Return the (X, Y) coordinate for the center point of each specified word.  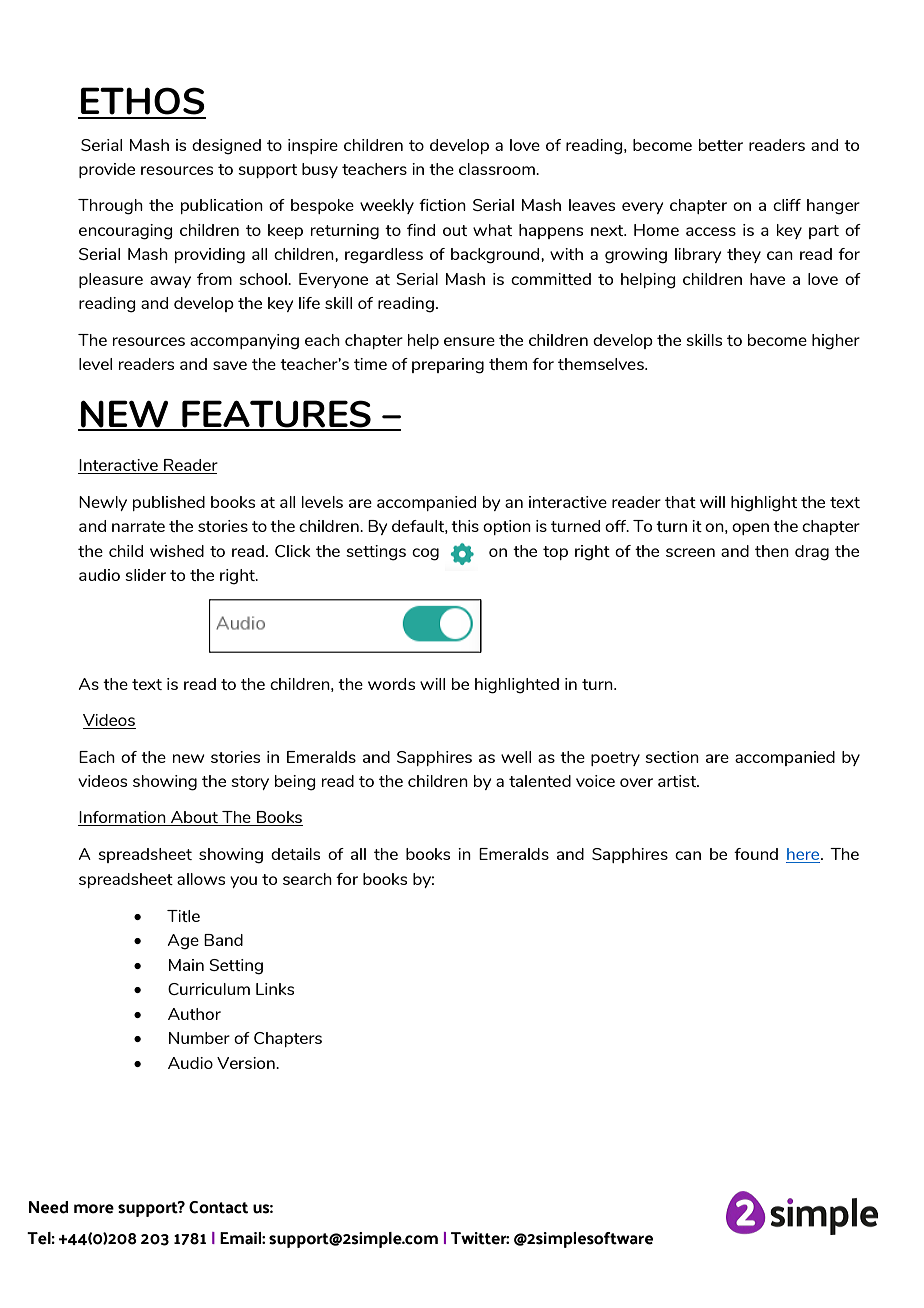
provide (107, 170)
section (672, 757)
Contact (218, 1207)
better (721, 145)
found (756, 854)
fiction (442, 205)
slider (145, 575)
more (94, 1209)
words (391, 684)
